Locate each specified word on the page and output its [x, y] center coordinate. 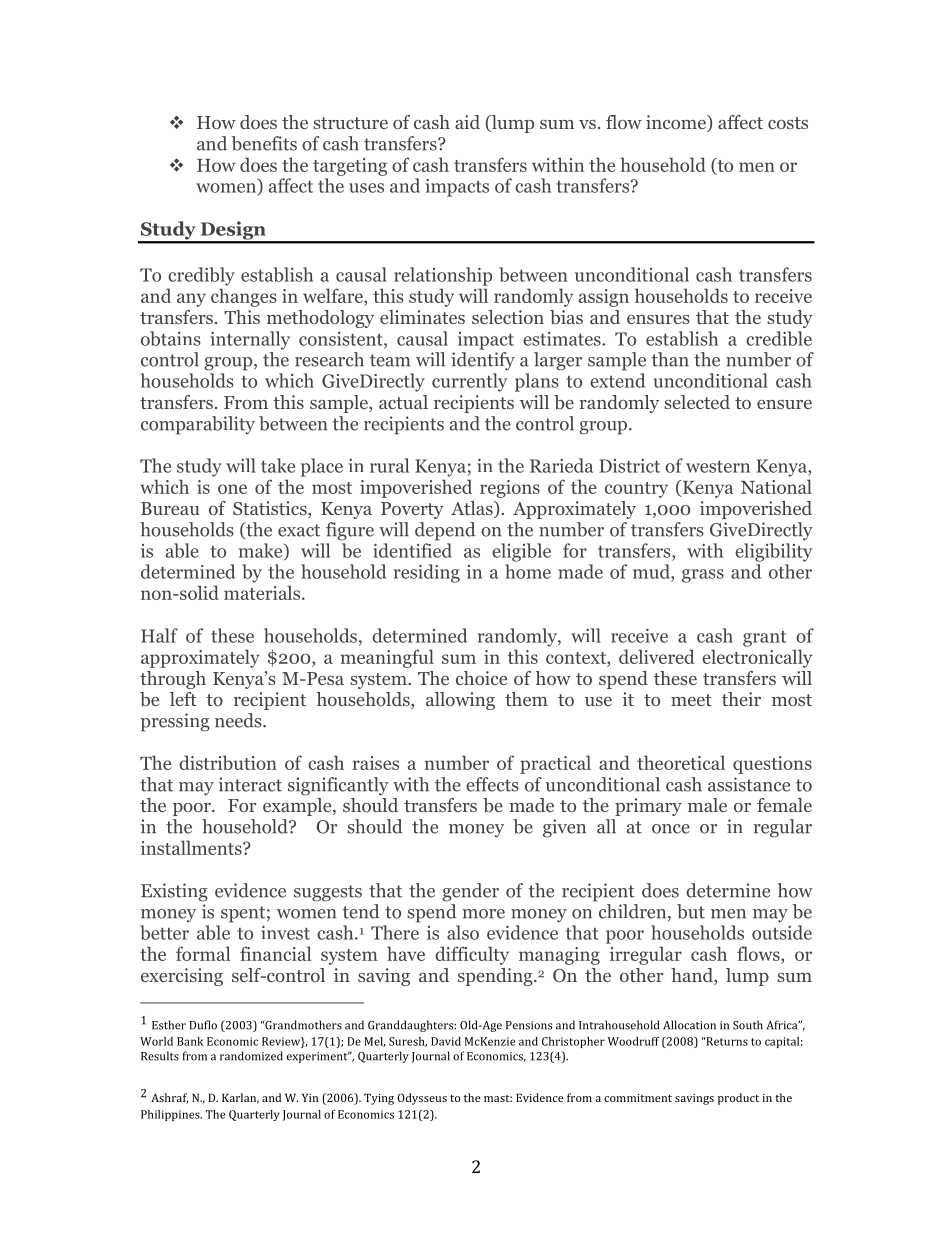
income [677, 123]
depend [445, 531]
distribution [228, 762]
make [262, 551]
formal [203, 953]
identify [483, 361]
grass [703, 576]
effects [492, 784]
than [670, 359]
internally [250, 340]
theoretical [681, 762]
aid [467, 122]
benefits [264, 143]
